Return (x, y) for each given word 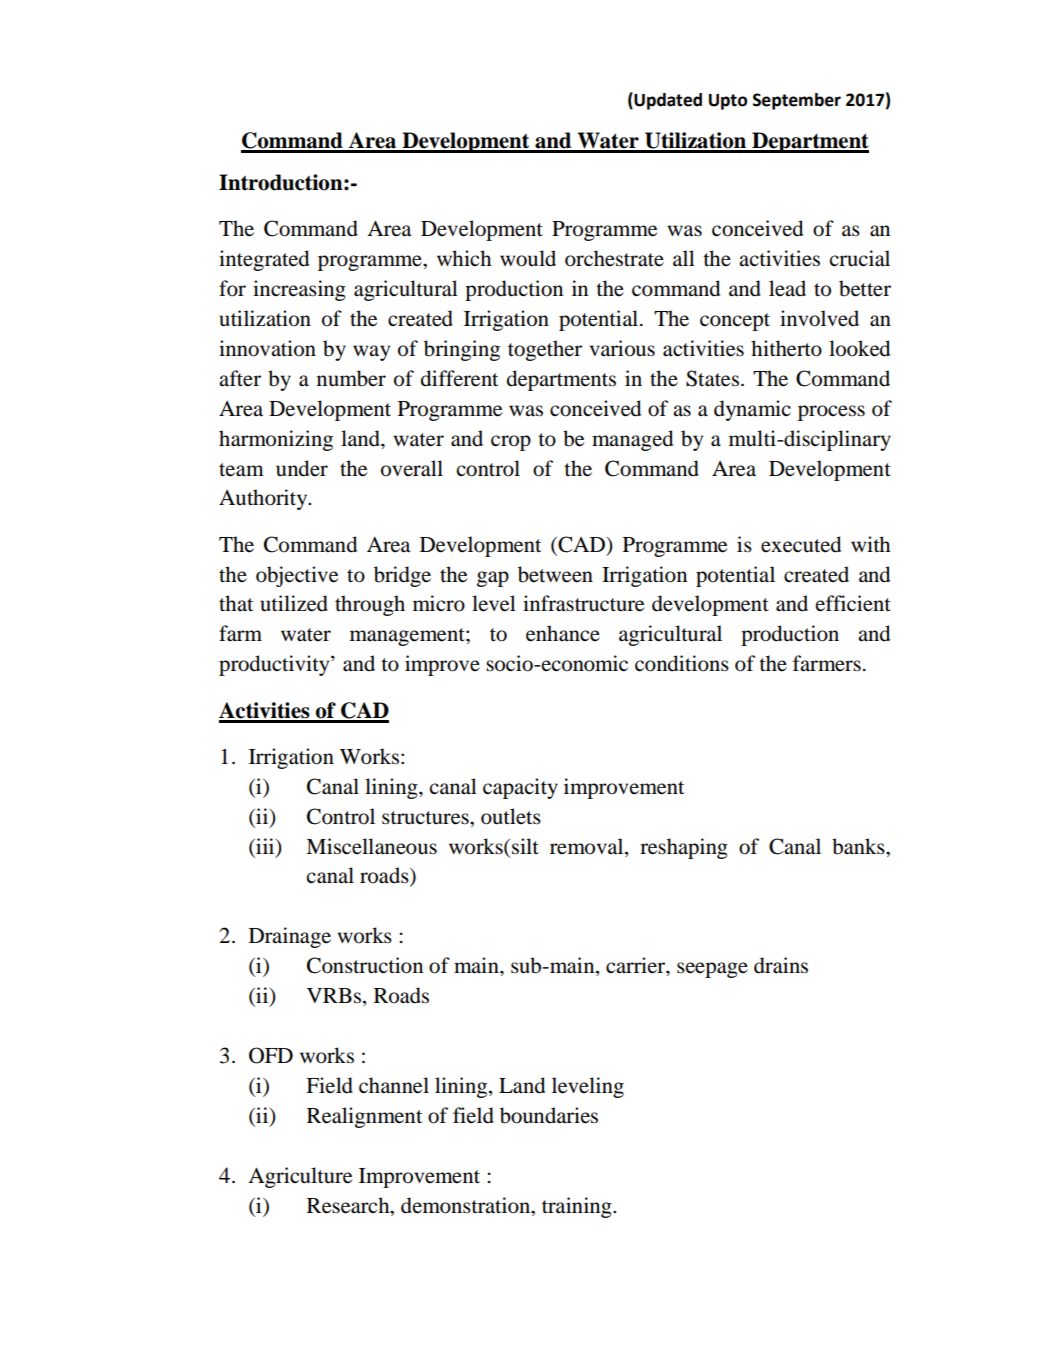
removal (588, 846)
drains (781, 965)
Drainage (290, 937)
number (351, 378)
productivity (275, 665)
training (578, 1207)
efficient (853, 603)
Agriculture (300, 1177)
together (545, 350)
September (797, 101)
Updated (667, 101)
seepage (712, 970)
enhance (563, 633)
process (831, 413)
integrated (264, 260)
